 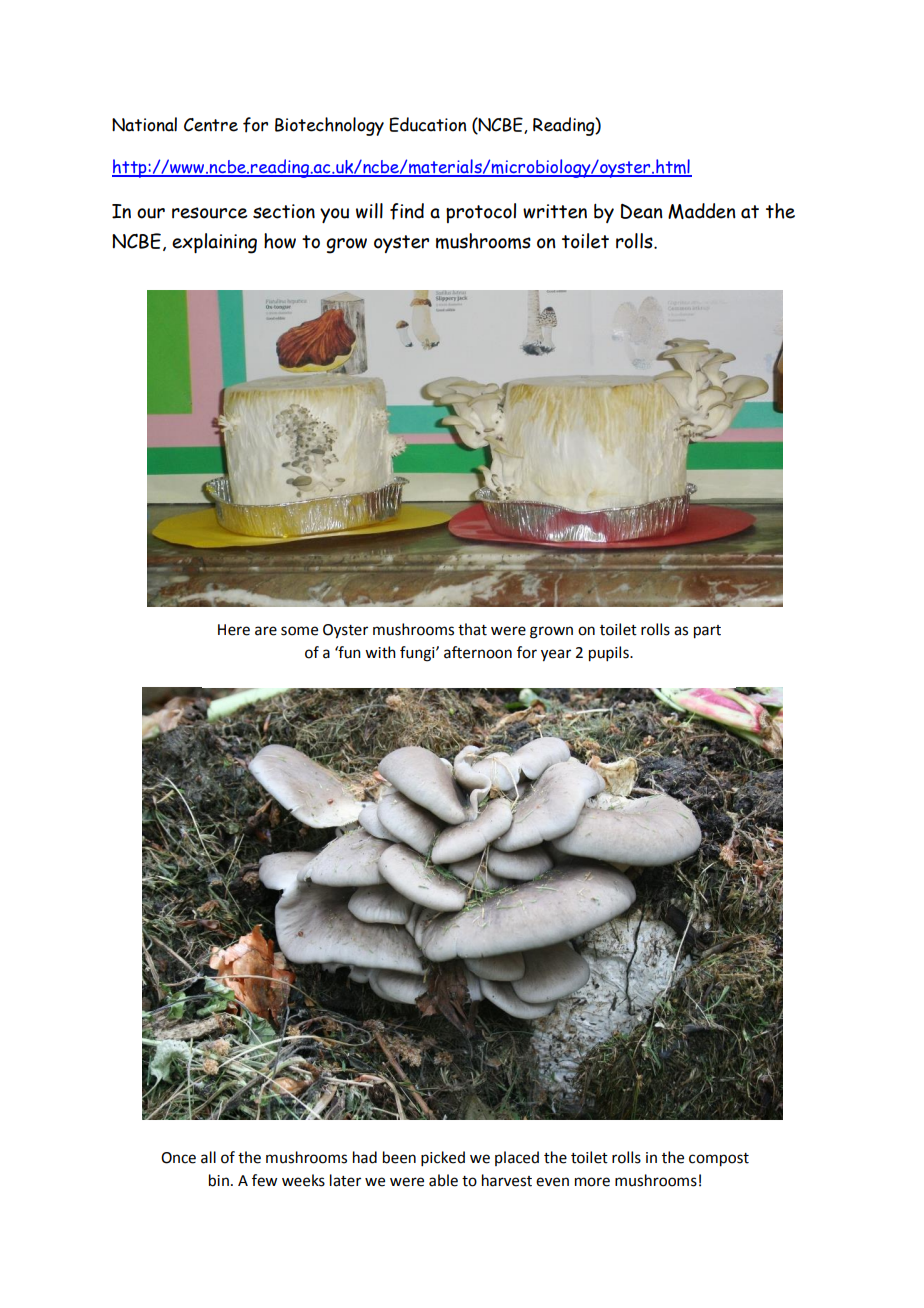 What do you see at coordinates (234, 630) in the screenshot?
I see `Here` at bounding box center [234, 630].
